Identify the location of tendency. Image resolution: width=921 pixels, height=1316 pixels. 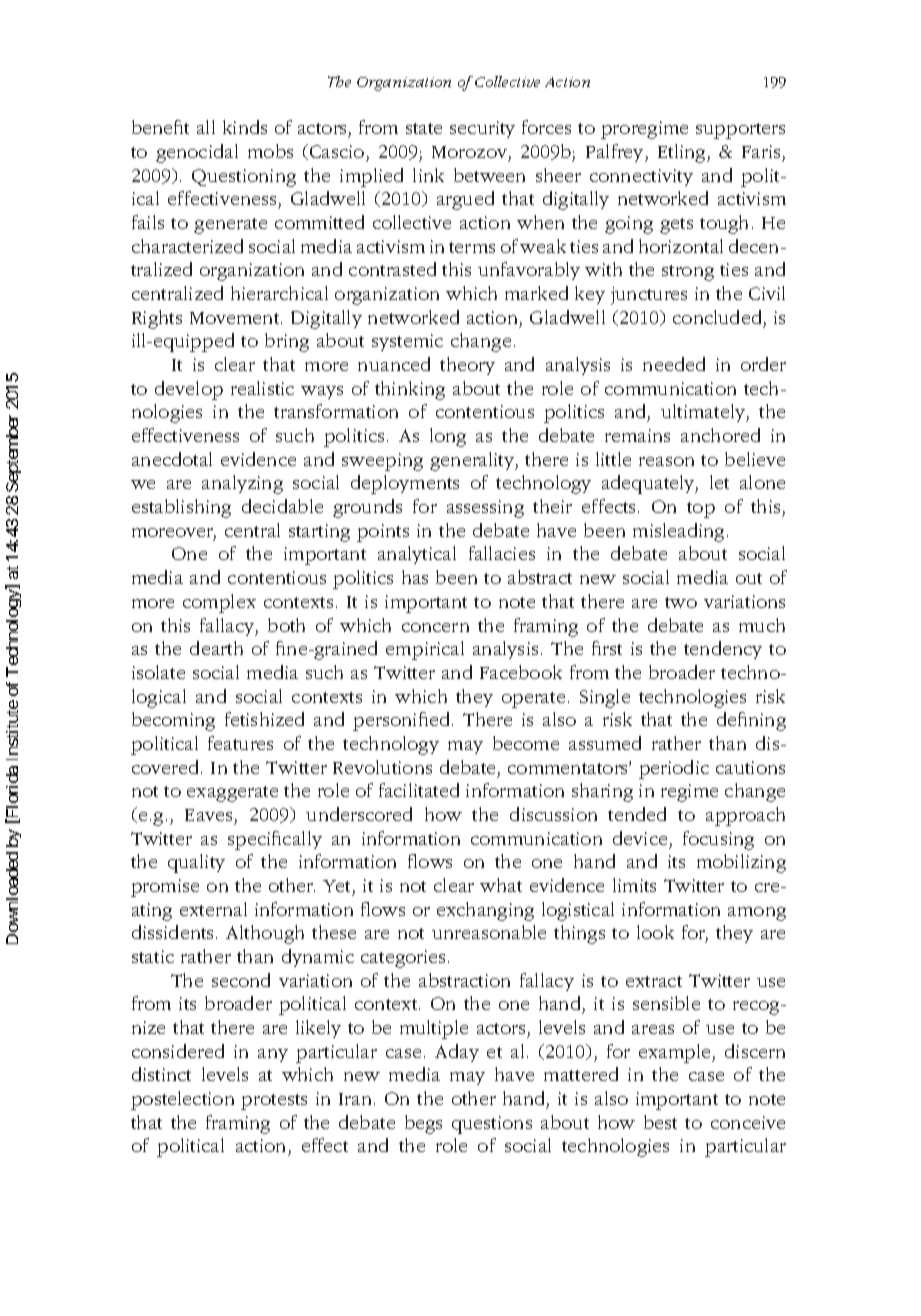
(723, 650).
